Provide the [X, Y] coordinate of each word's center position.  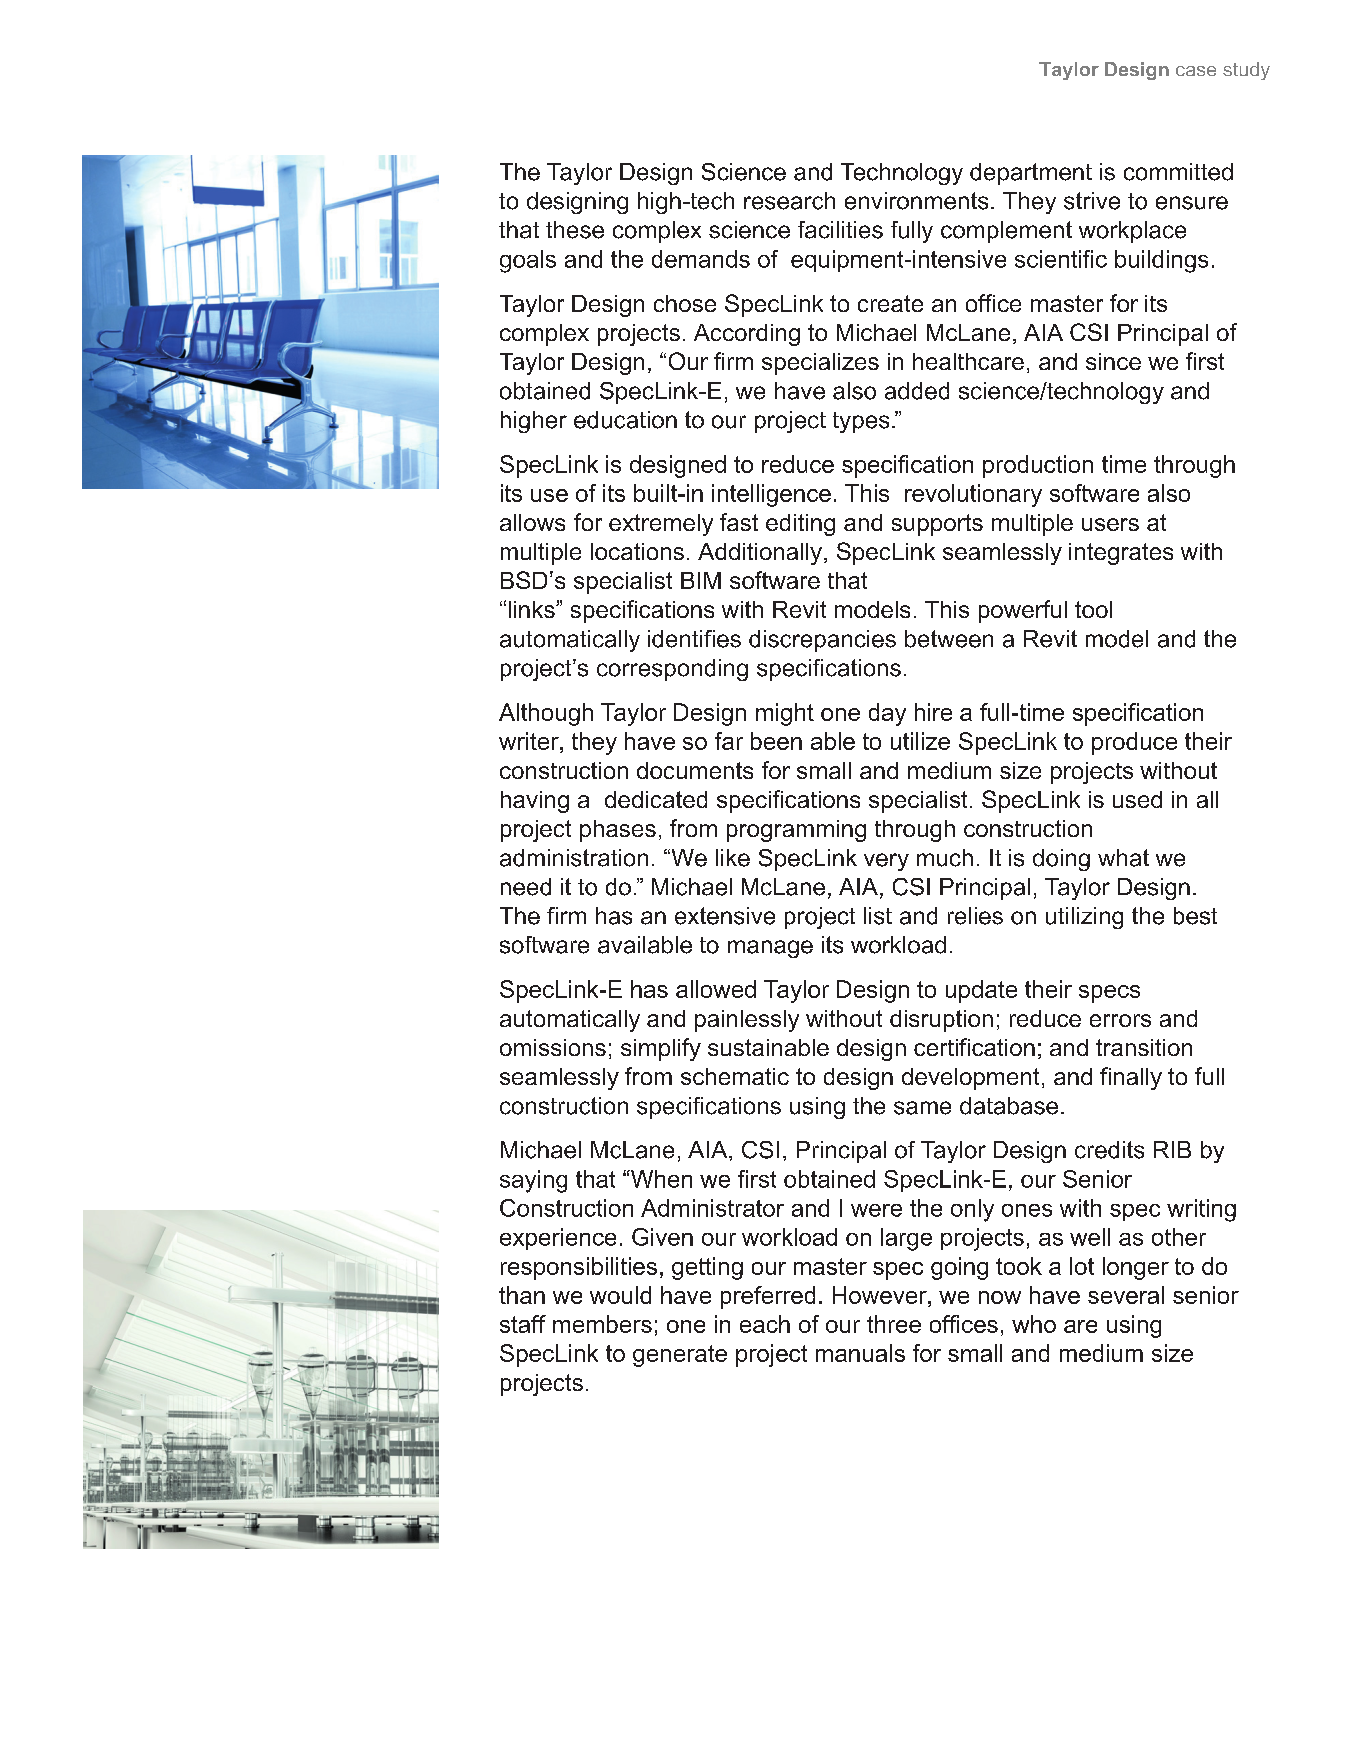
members [602, 1324]
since [1113, 361]
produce [1134, 743]
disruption [941, 1021]
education [625, 420]
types [861, 422]
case [1196, 71]
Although [546, 714]
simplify [661, 1049]
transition [1144, 1047]
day [887, 714]
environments [916, 201]
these [575, 230]
